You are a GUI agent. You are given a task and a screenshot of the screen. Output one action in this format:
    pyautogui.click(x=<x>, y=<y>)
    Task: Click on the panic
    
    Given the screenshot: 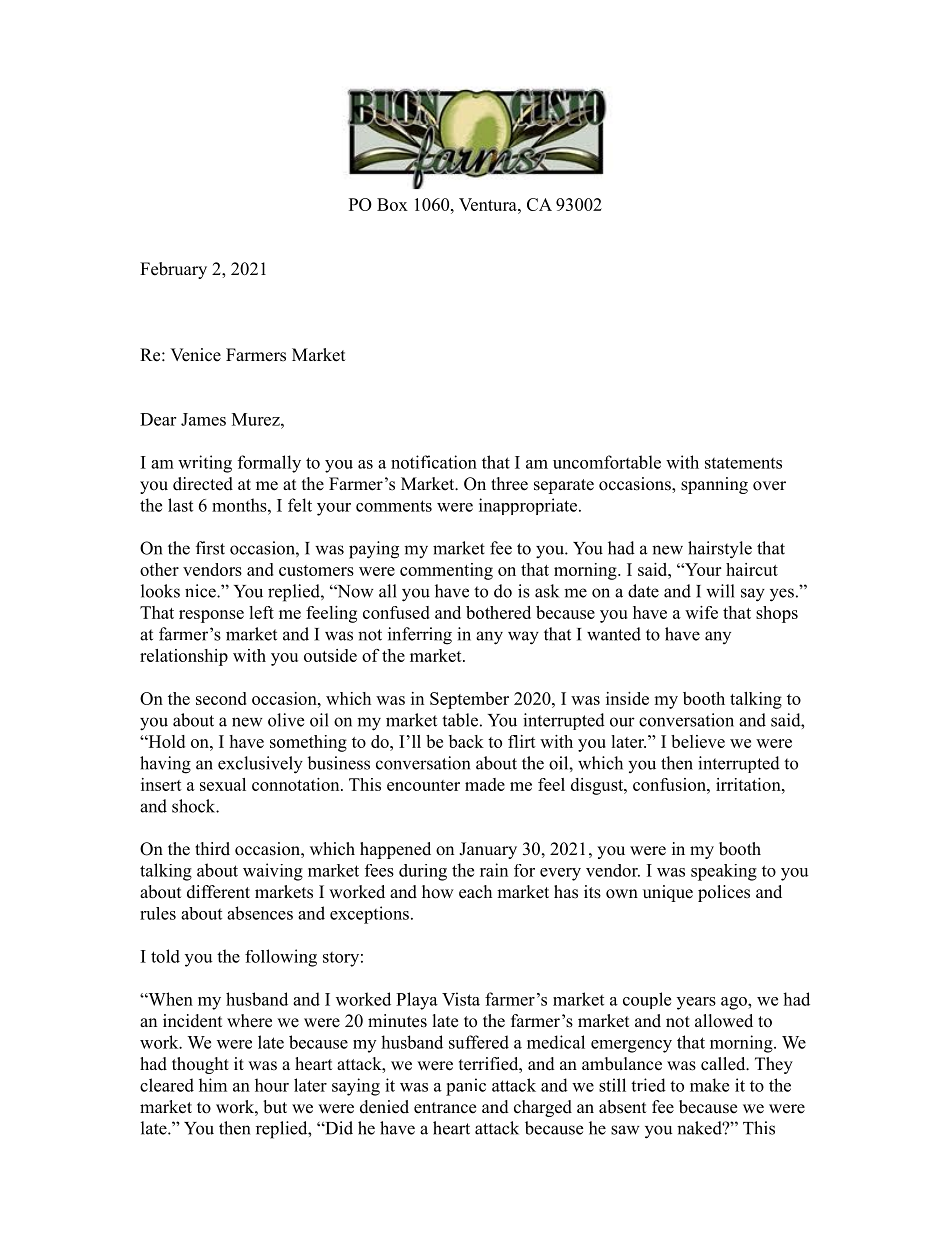 What is the action you would take?
    pyautogui.click(x=466, y=1087)
